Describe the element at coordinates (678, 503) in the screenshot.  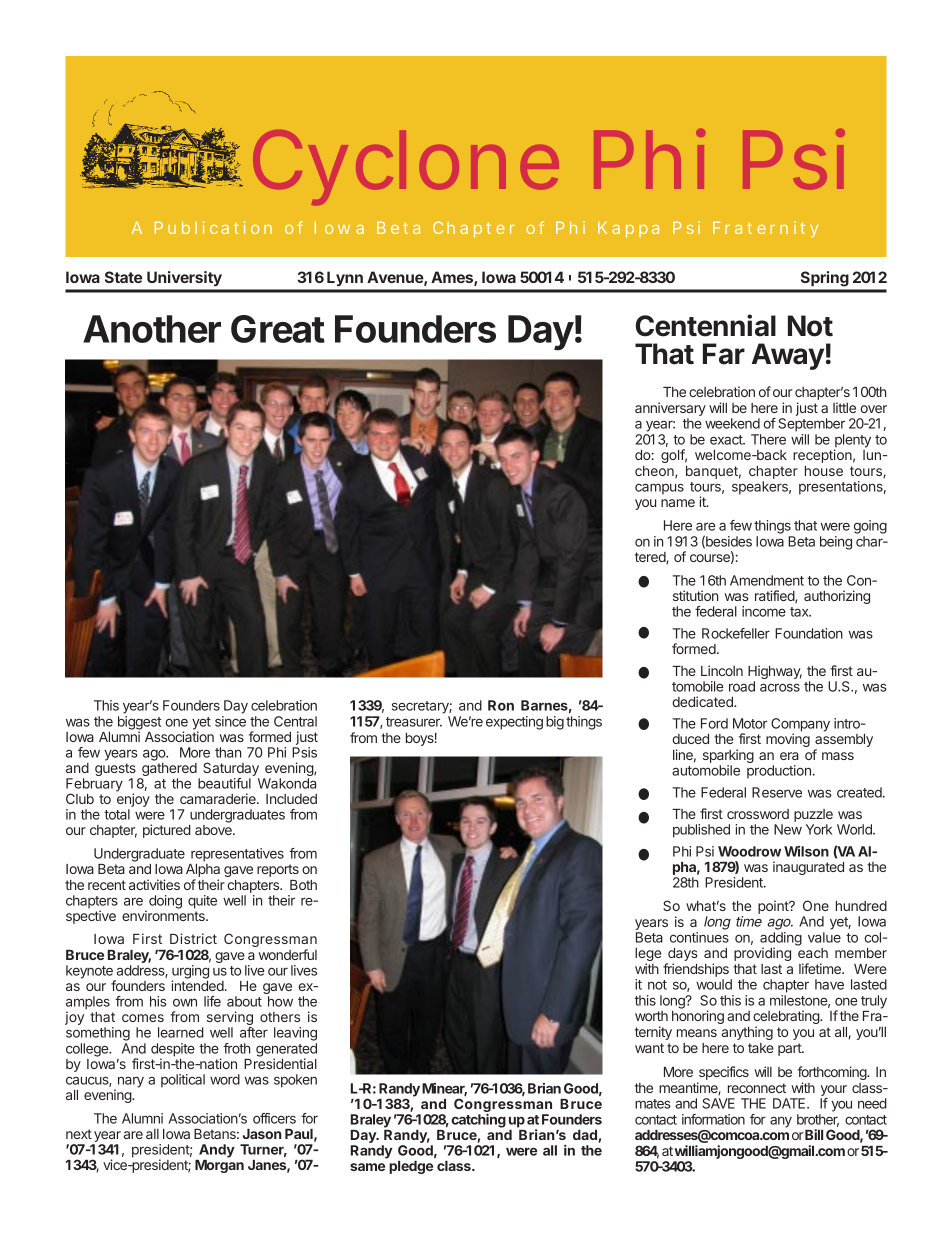
I see `name` at that location.
